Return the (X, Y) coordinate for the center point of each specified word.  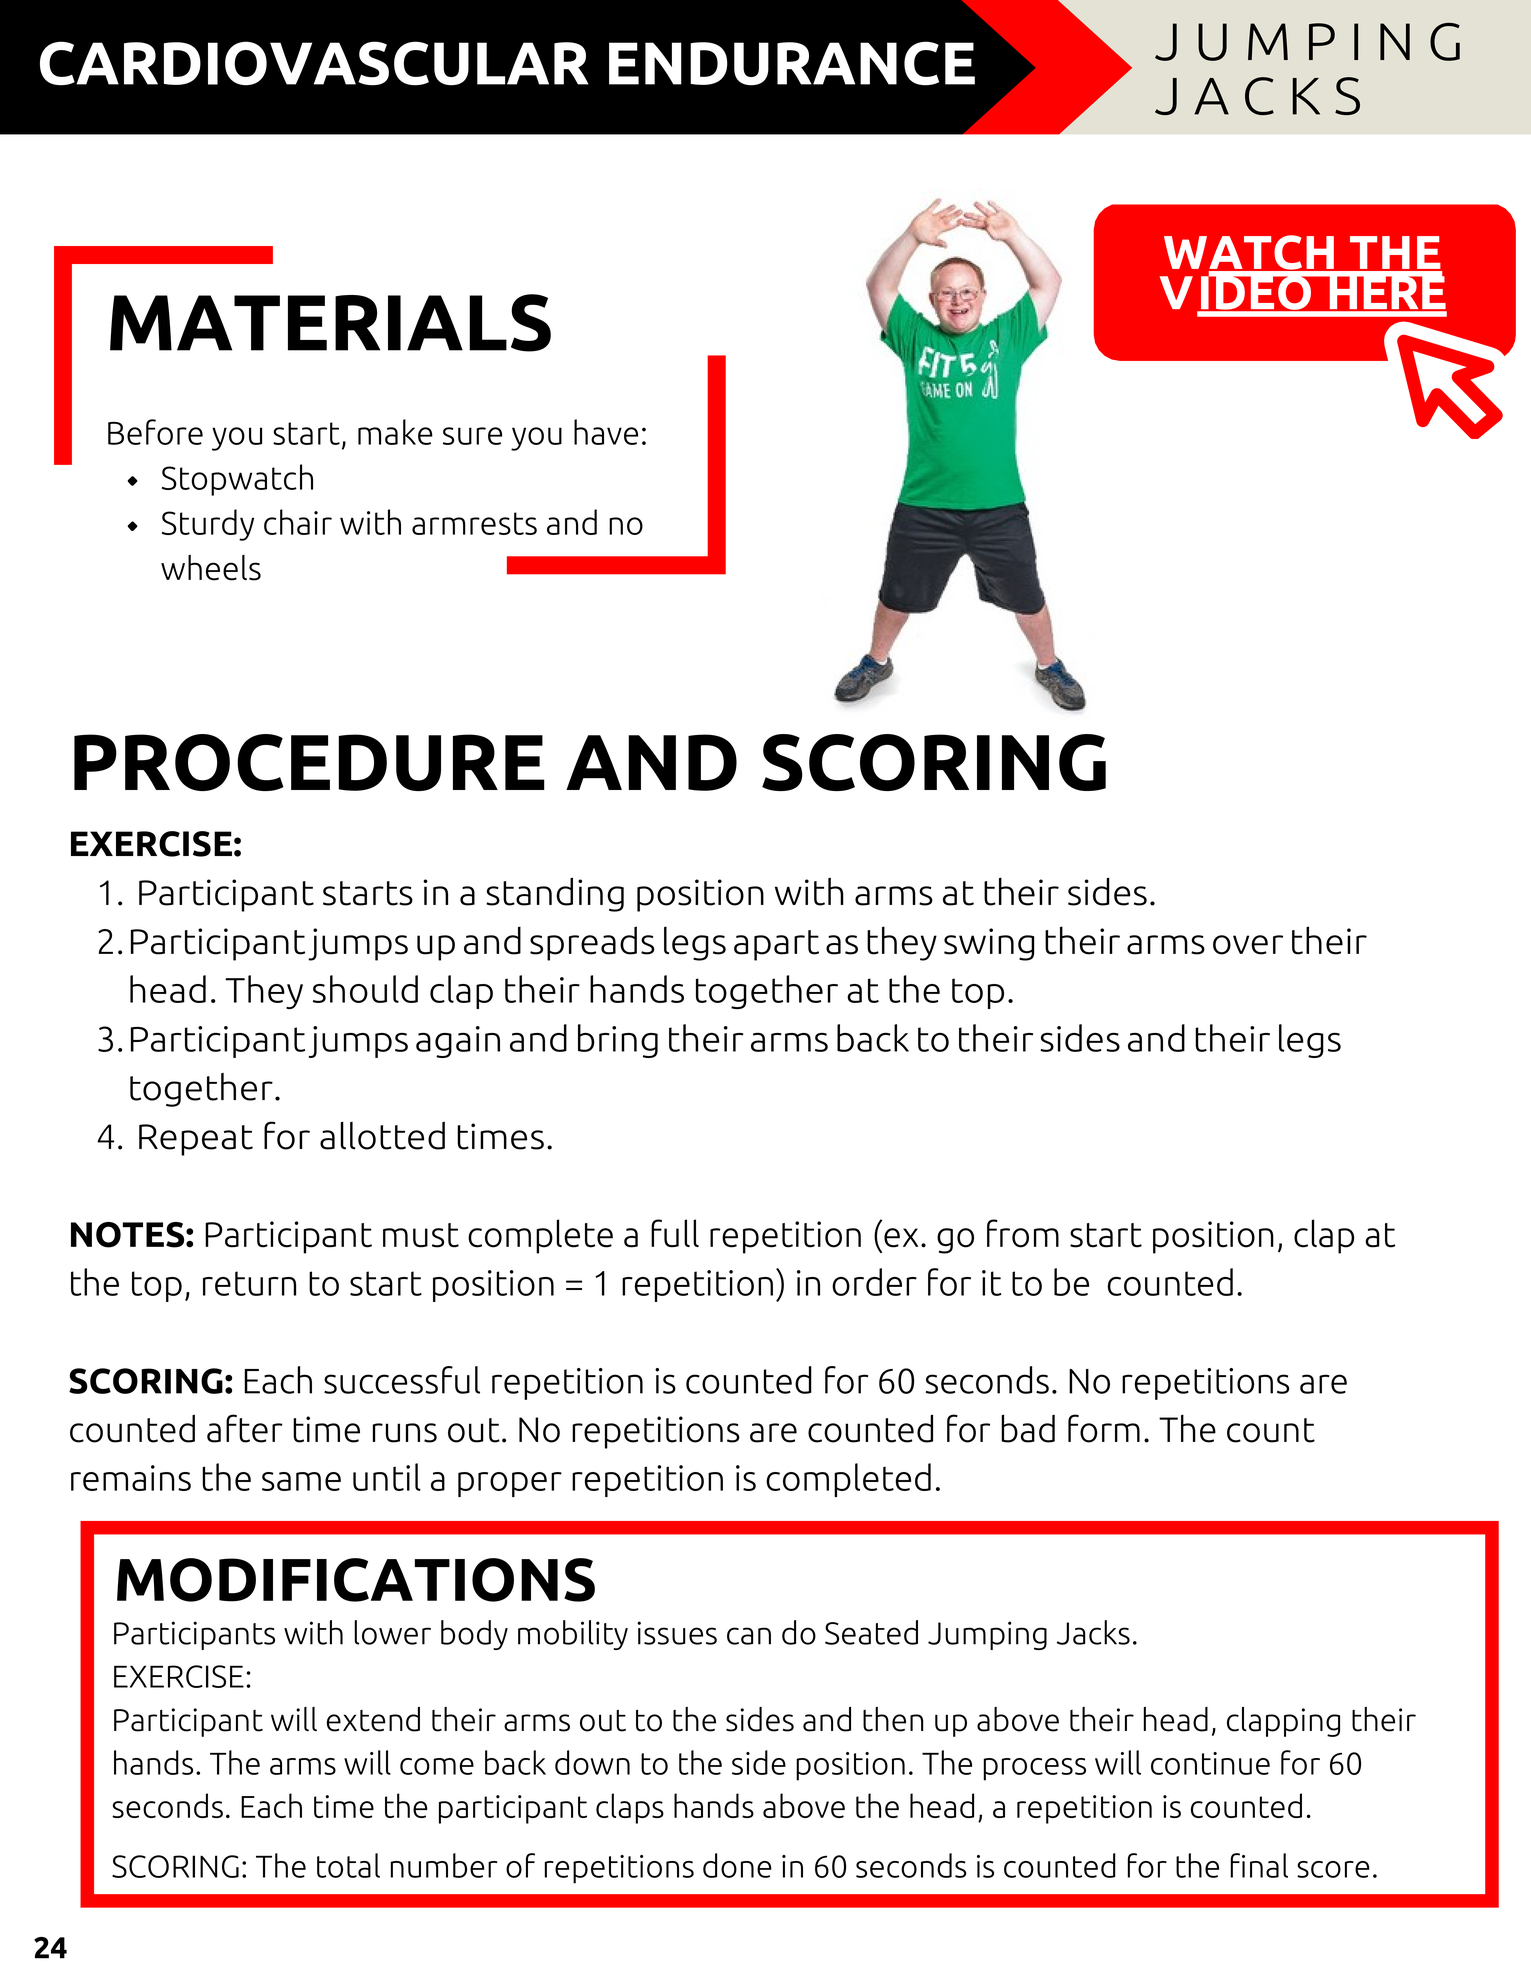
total (348, 1865)
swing (989, 944)
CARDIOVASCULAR (314, 63)
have (606, 432)
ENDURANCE (792, 63)
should (365, 989)
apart (776, 945)
